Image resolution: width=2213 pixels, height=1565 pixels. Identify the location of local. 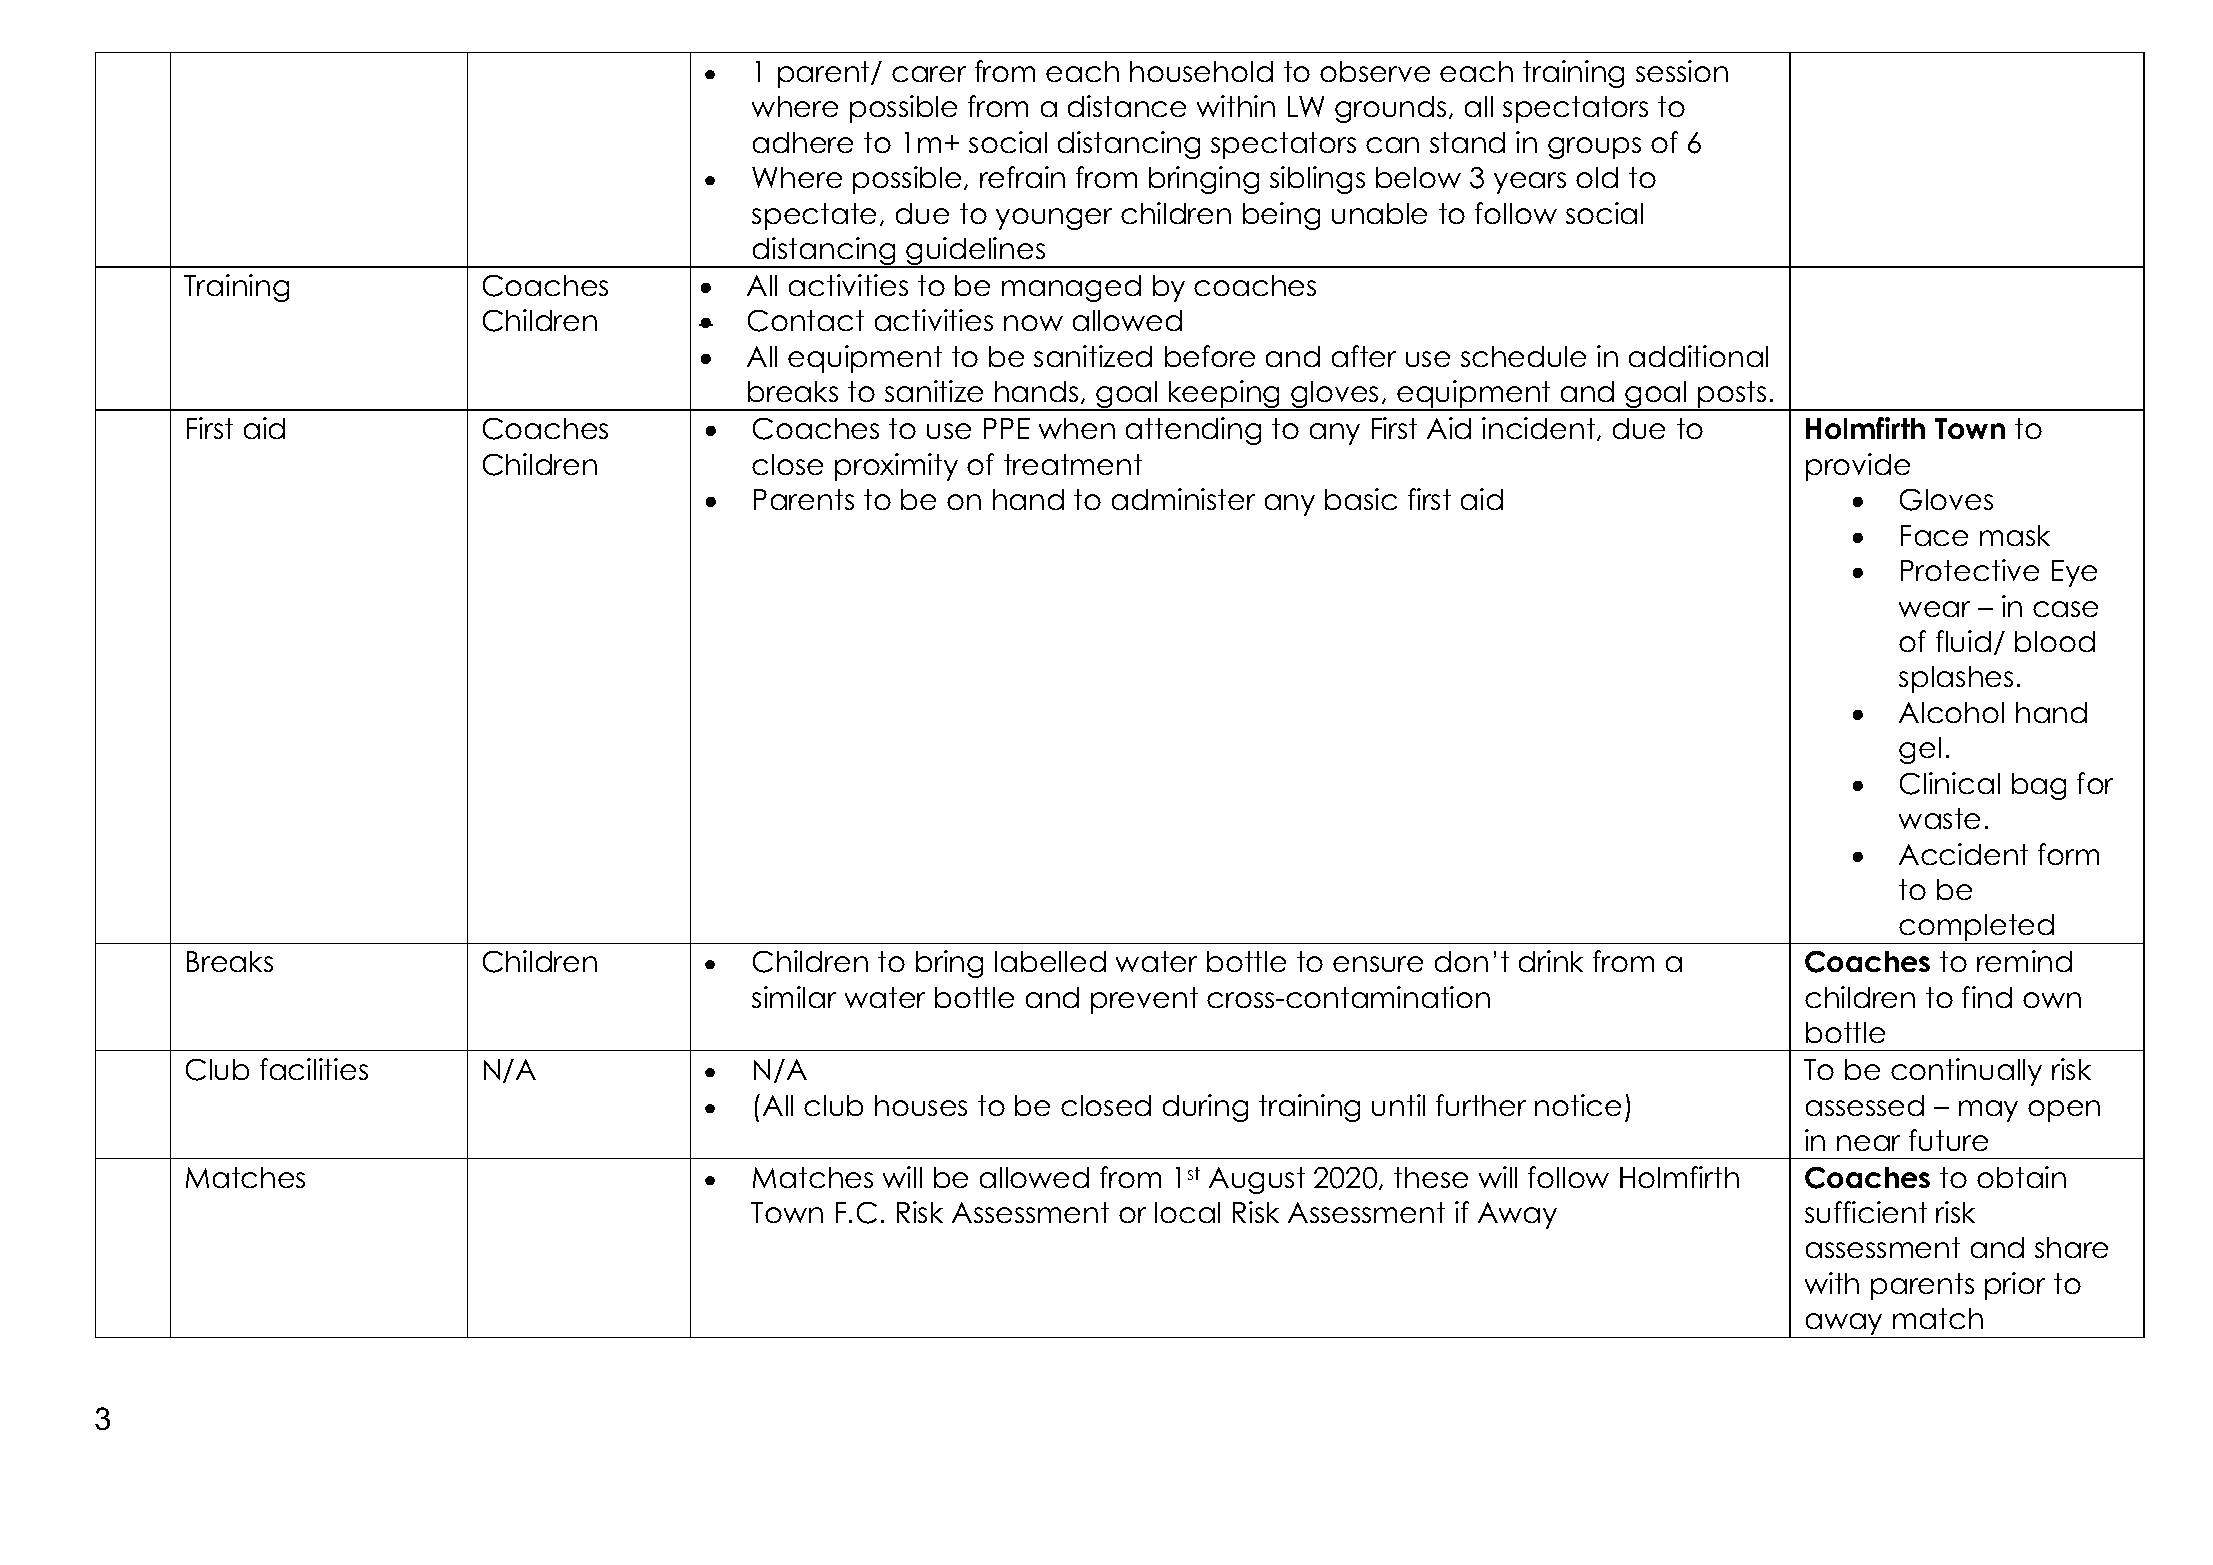
(1187, 1212).
